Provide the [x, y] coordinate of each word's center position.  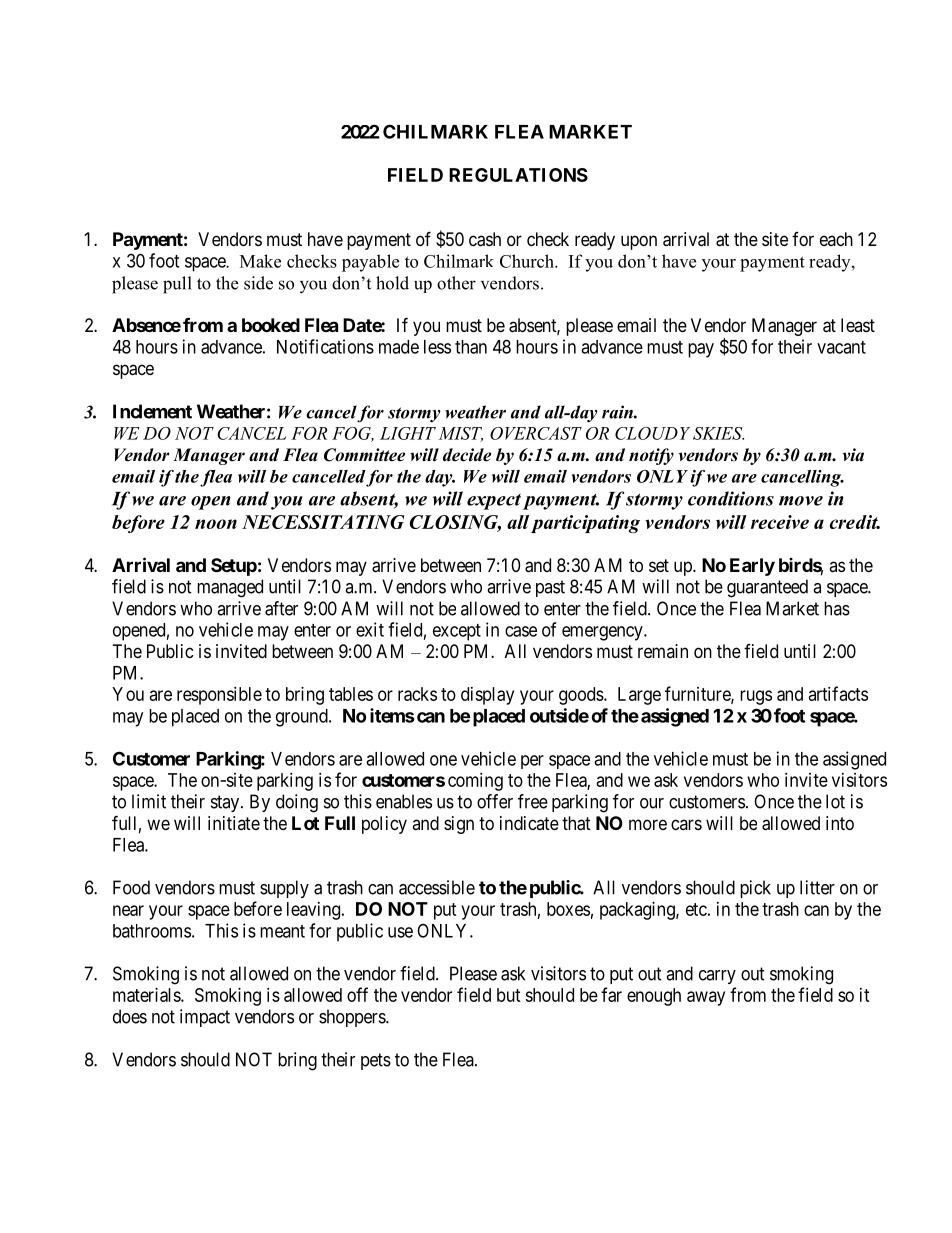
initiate [234, 823]
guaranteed [767, 588]
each [836, 239]
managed [230, 588]
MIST [460, 434]
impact [205, 1018]
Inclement [152, 411]
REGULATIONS [518, 175]
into [840, 823]
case [521, 631]
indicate [529, 823]
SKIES [718, 433]
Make [260, 261]
